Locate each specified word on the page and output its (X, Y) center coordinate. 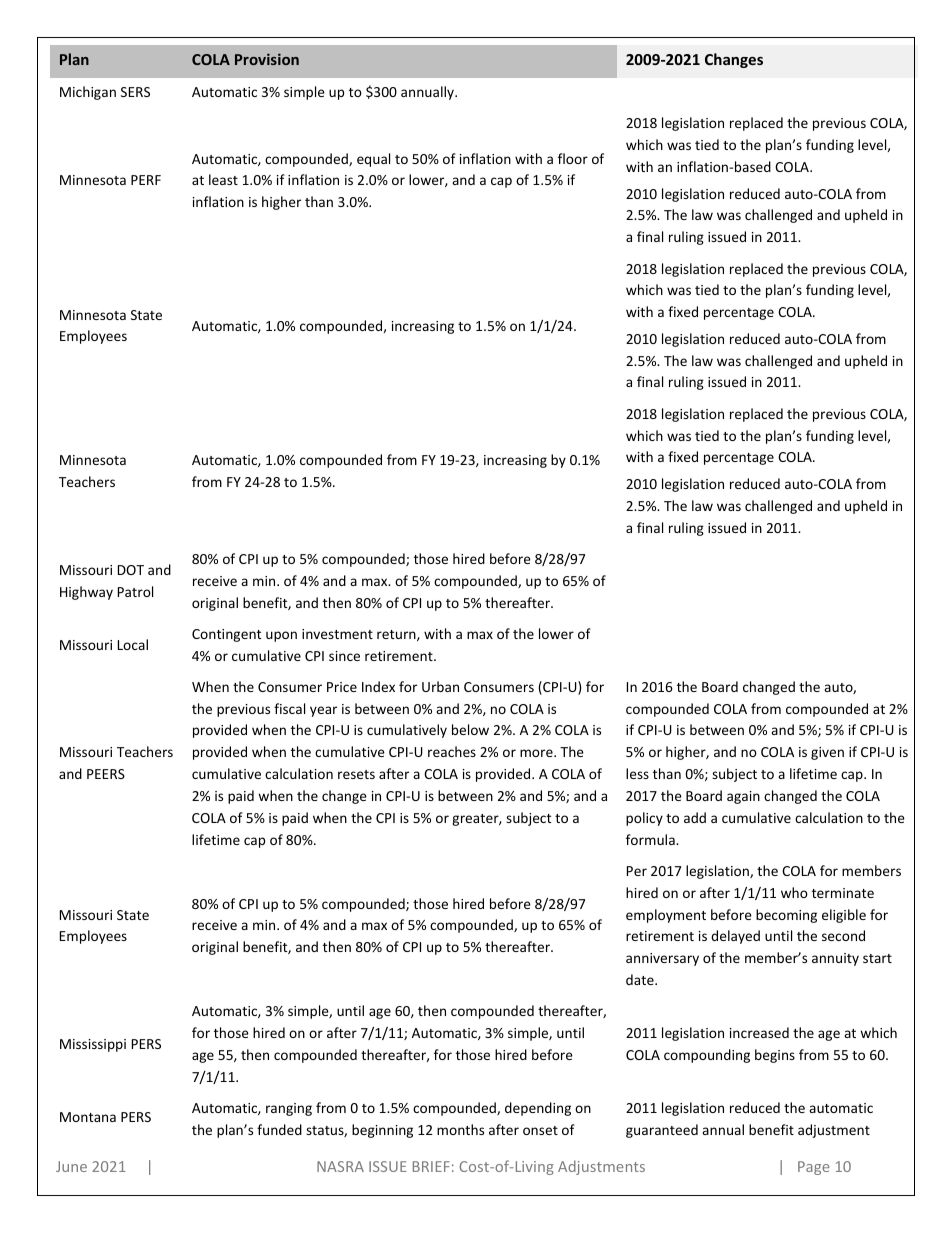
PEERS (106, 774)
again (743, 797)
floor (573, 158)
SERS (135, 92)
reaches (452, 751)
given (827, 753)
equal (373, 160)
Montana (88, 1117)
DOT (131, 570)
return (397, 635)
